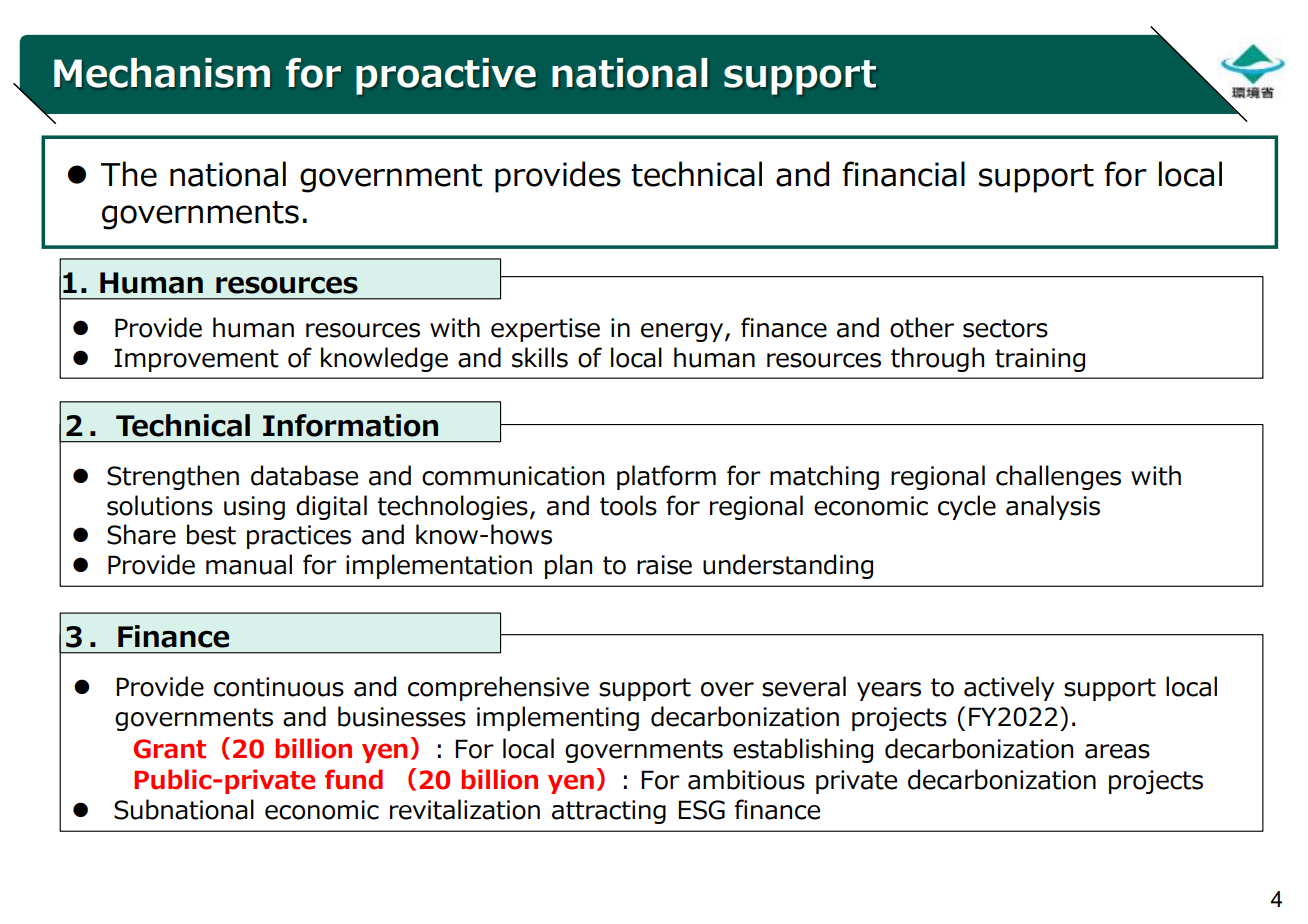 The height and width of the image is (924, 1308). I want to click on attracting, so click(609, 812).
